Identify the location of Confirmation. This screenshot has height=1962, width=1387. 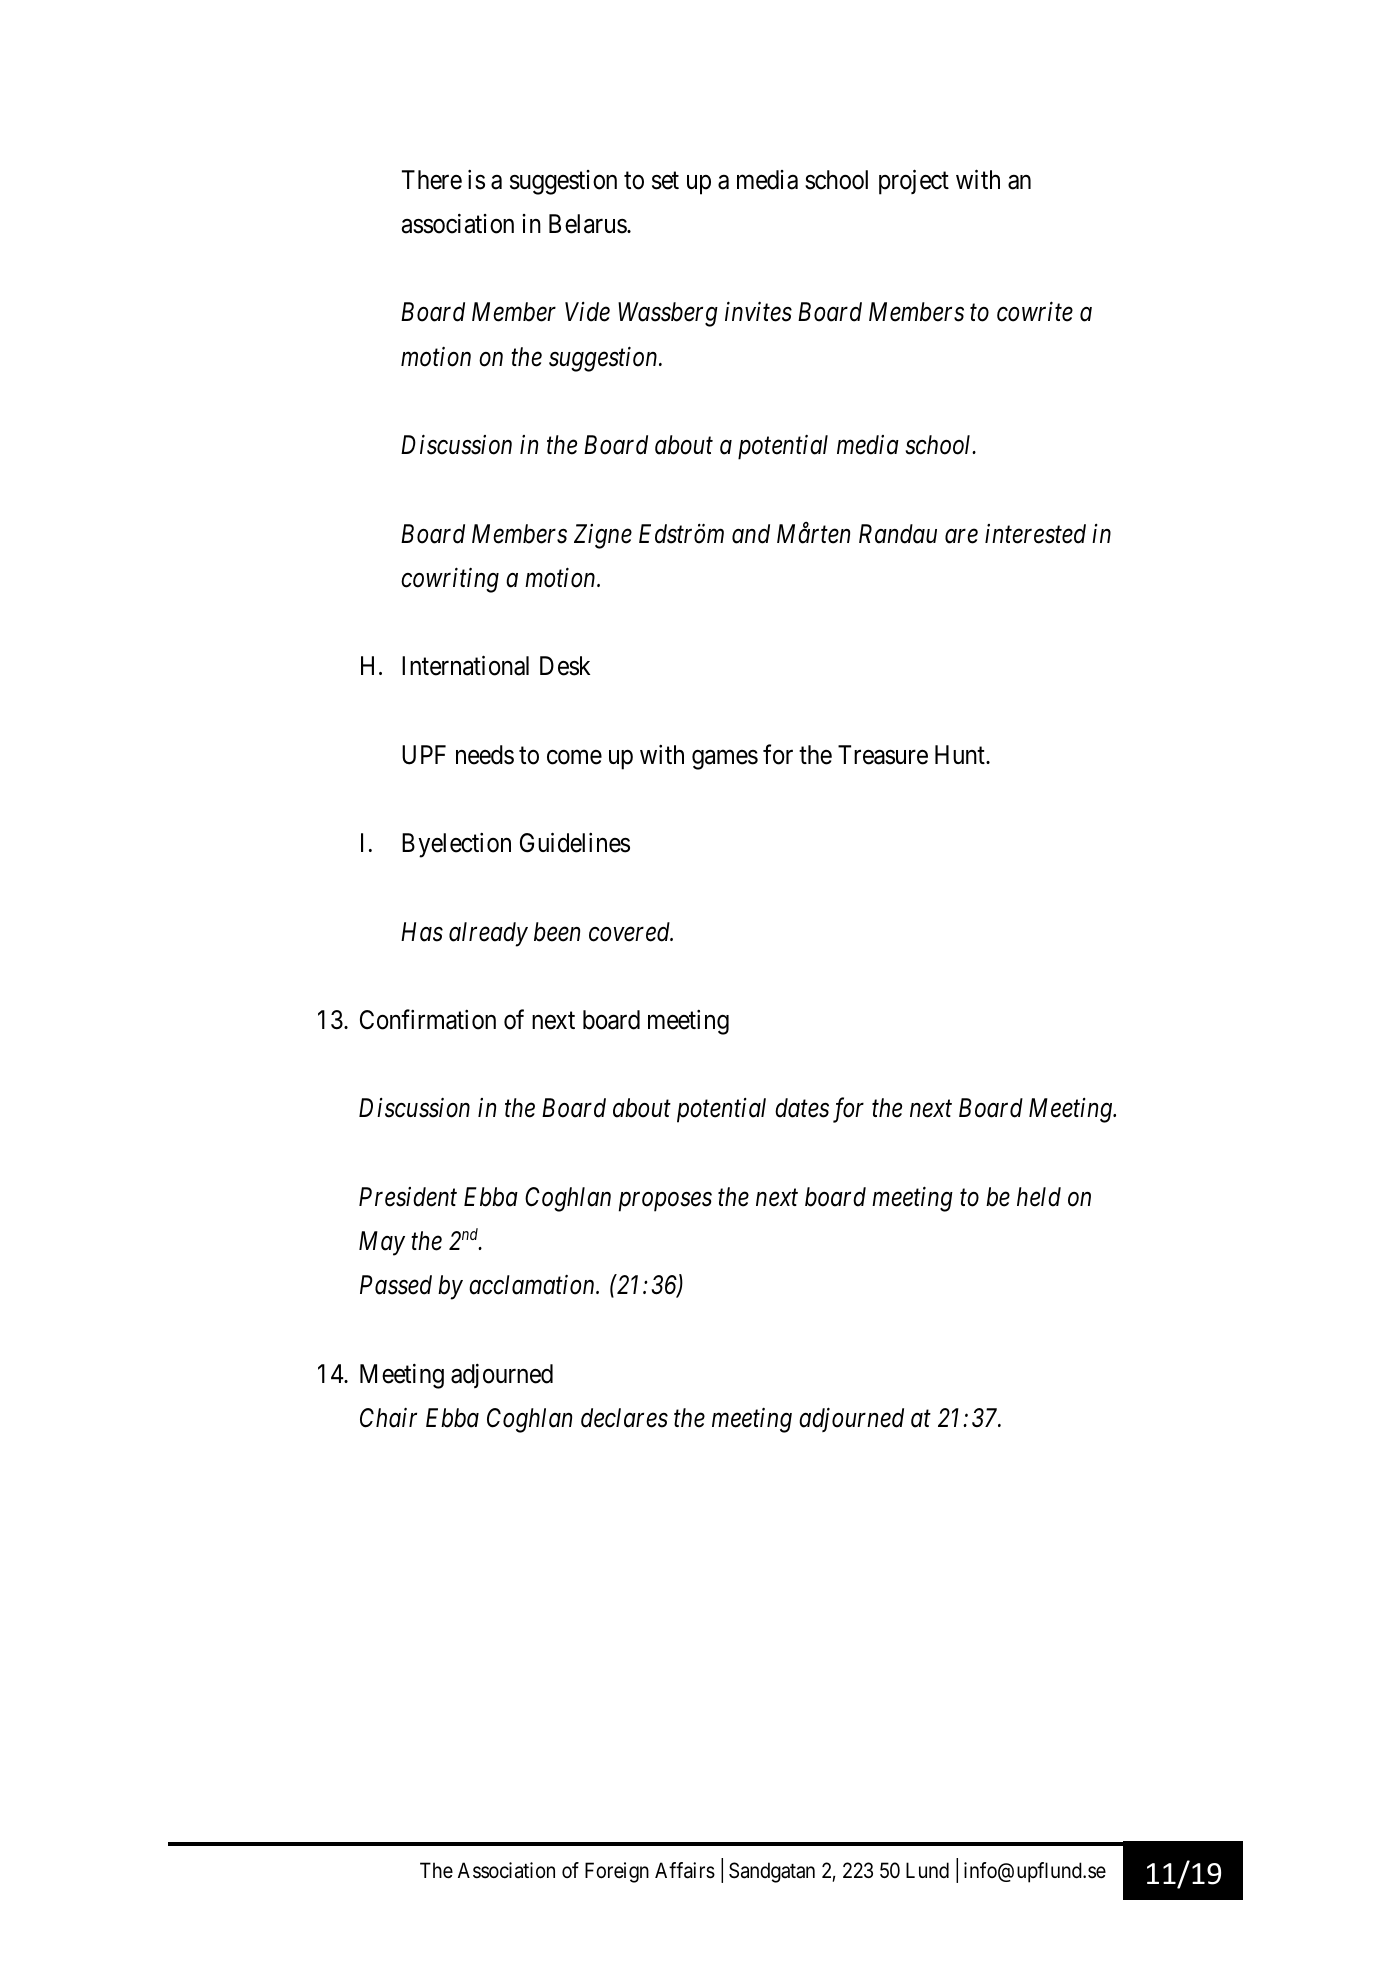
(428, 1019).
